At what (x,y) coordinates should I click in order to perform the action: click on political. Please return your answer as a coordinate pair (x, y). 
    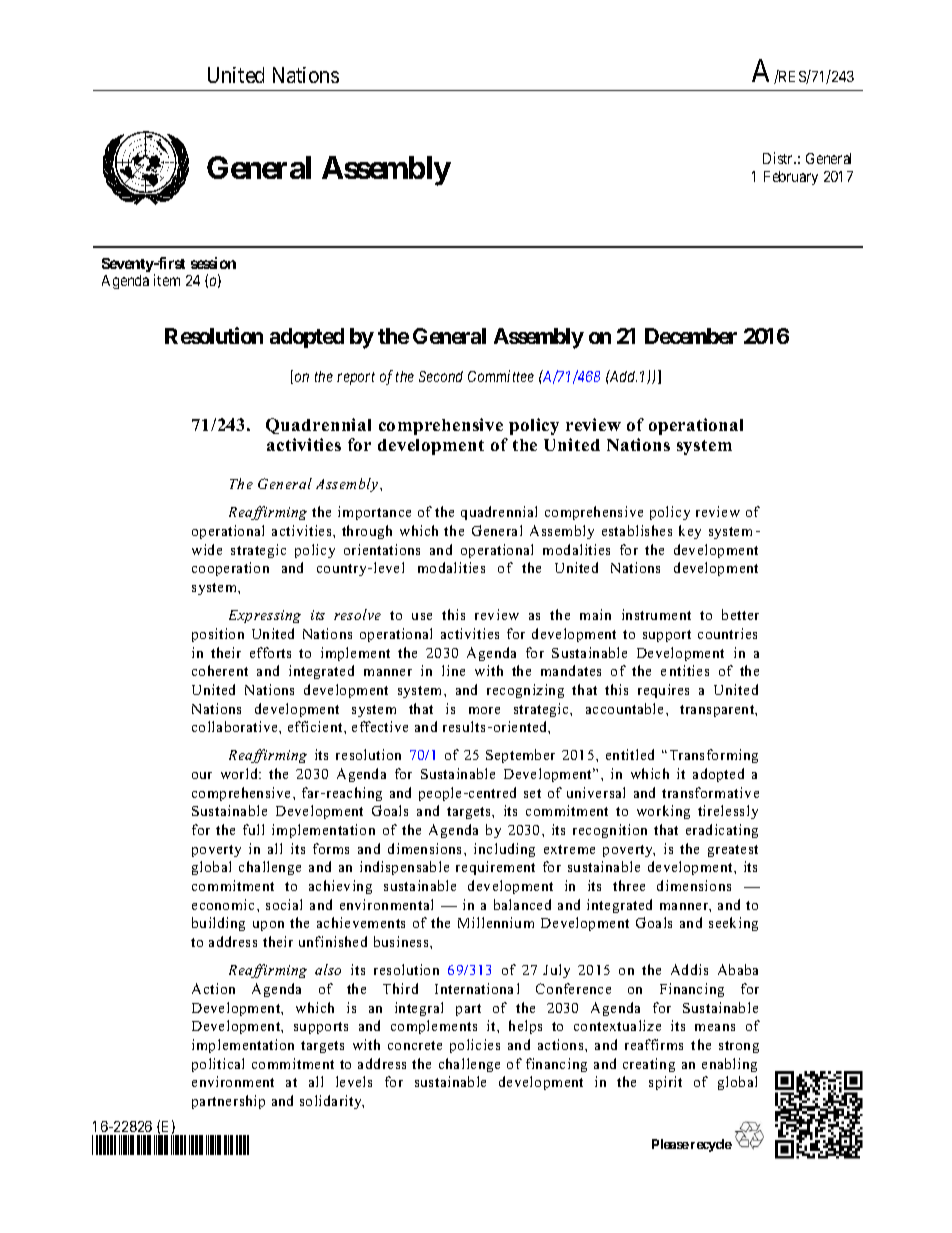
    Looking at the image, I should click on (218, 1065).
